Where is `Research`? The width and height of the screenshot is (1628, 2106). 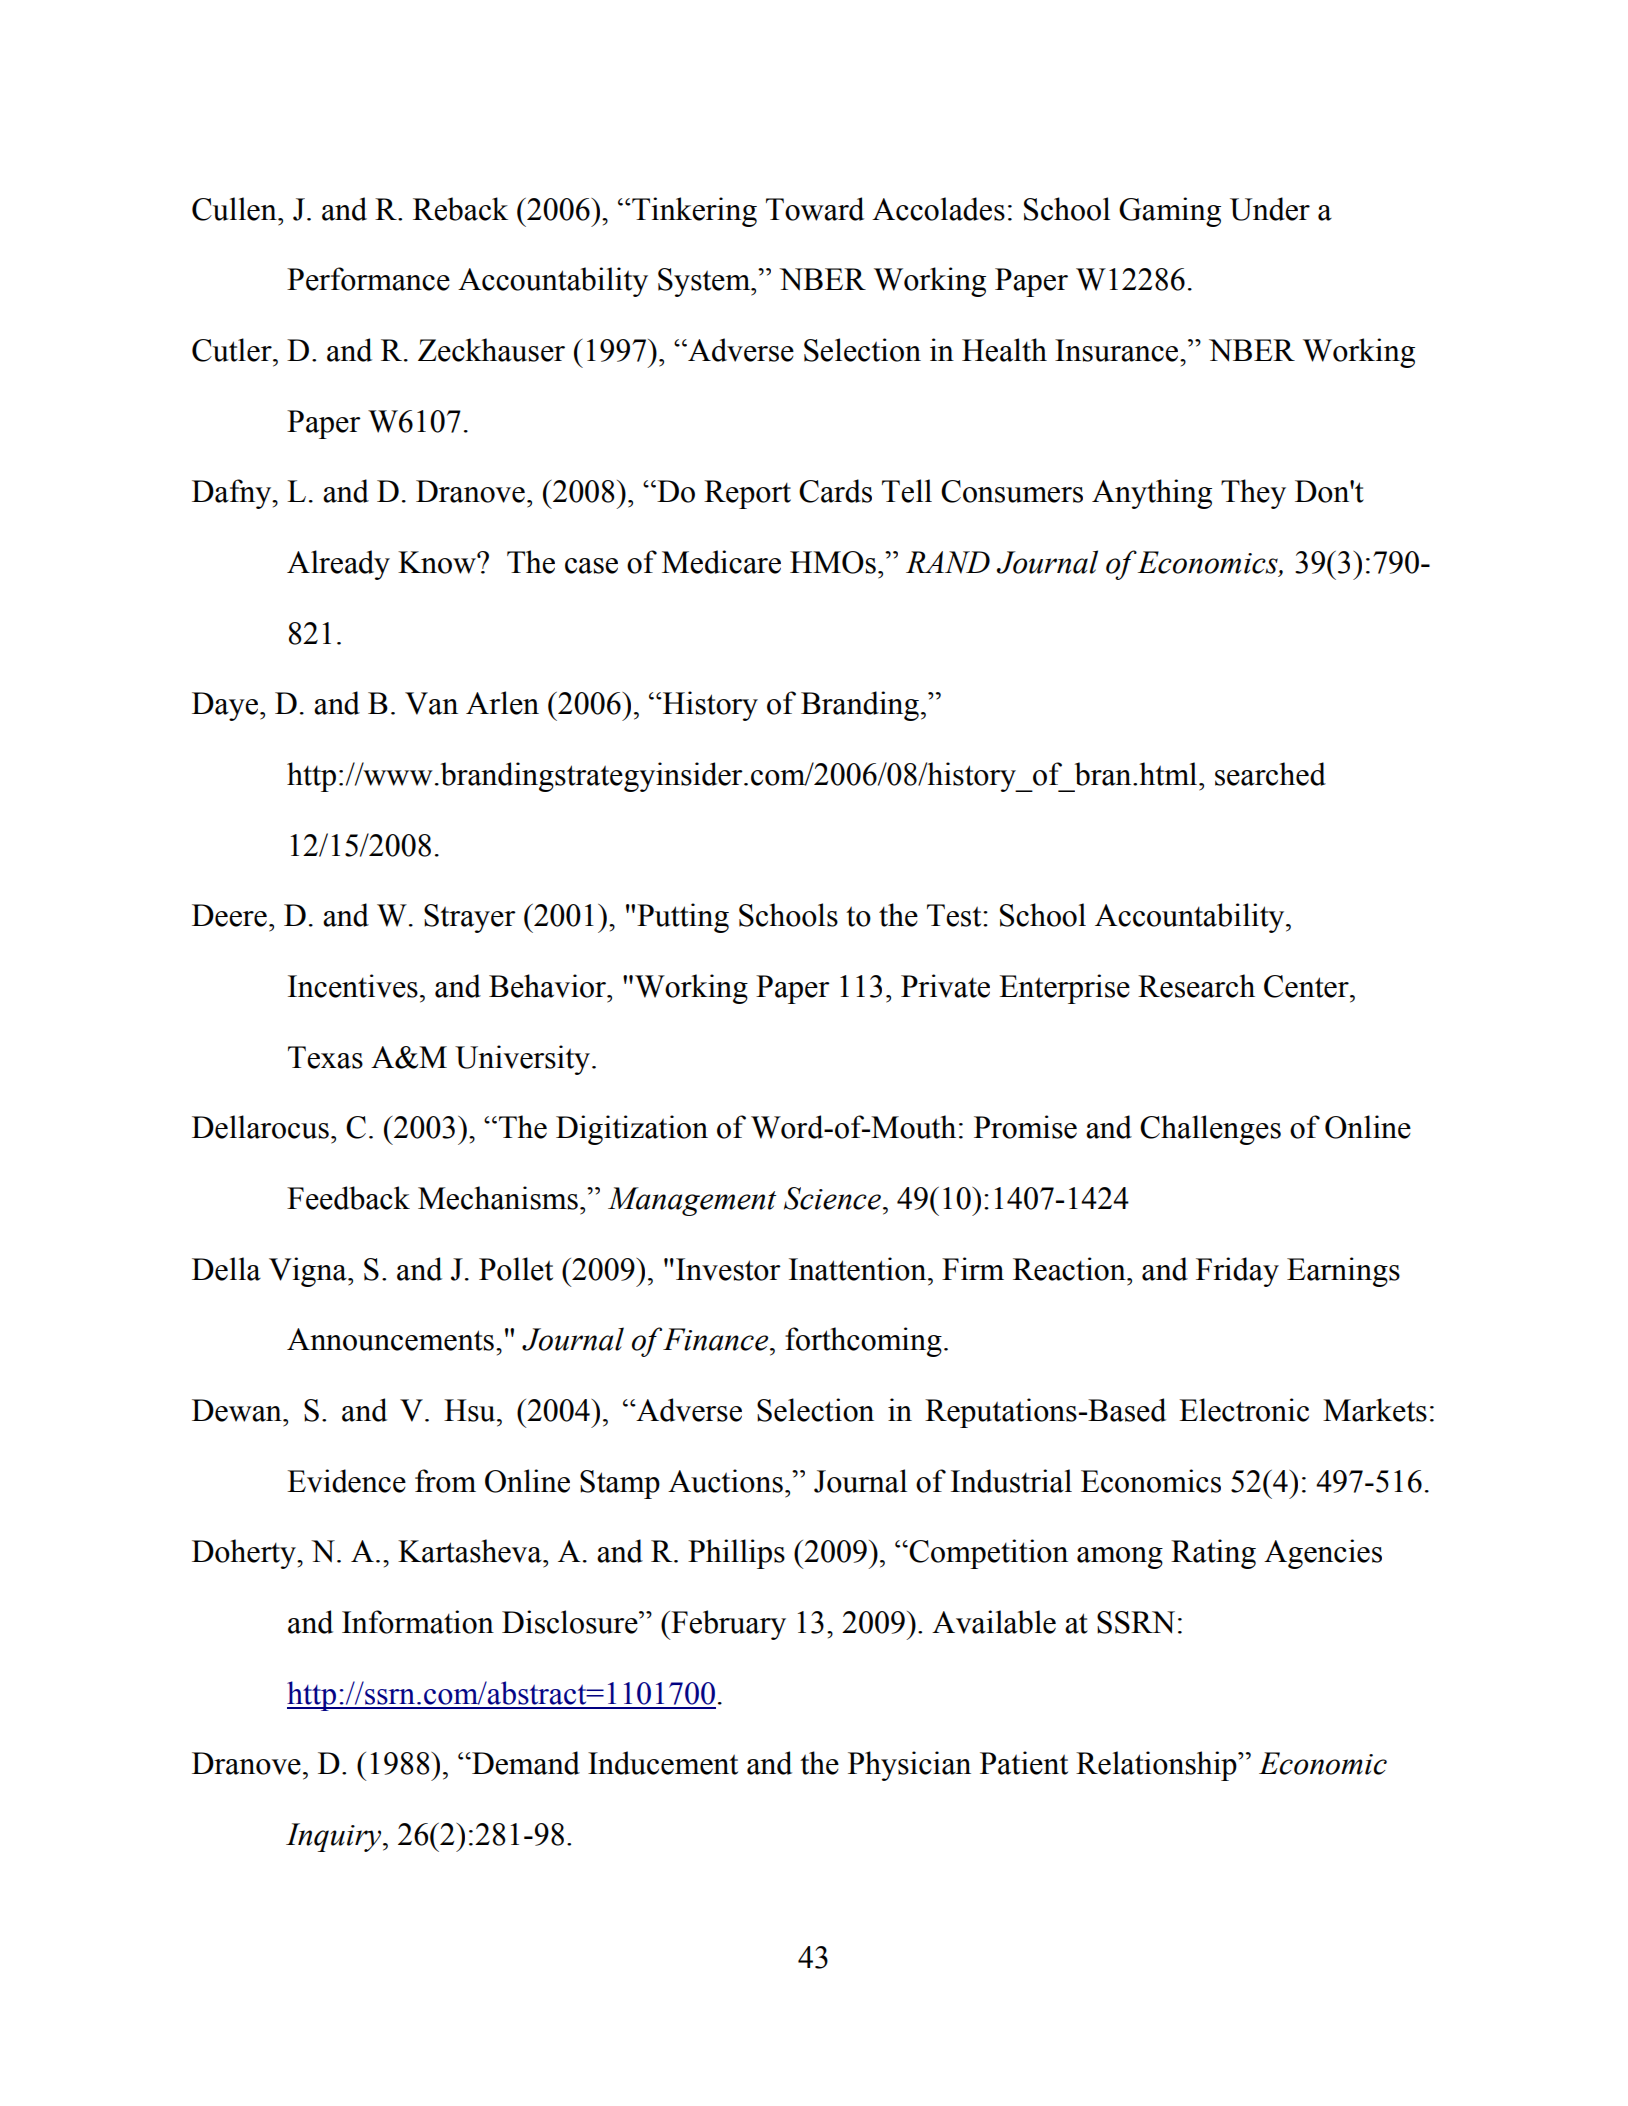 Research is located at coordinates (1196, 986).
